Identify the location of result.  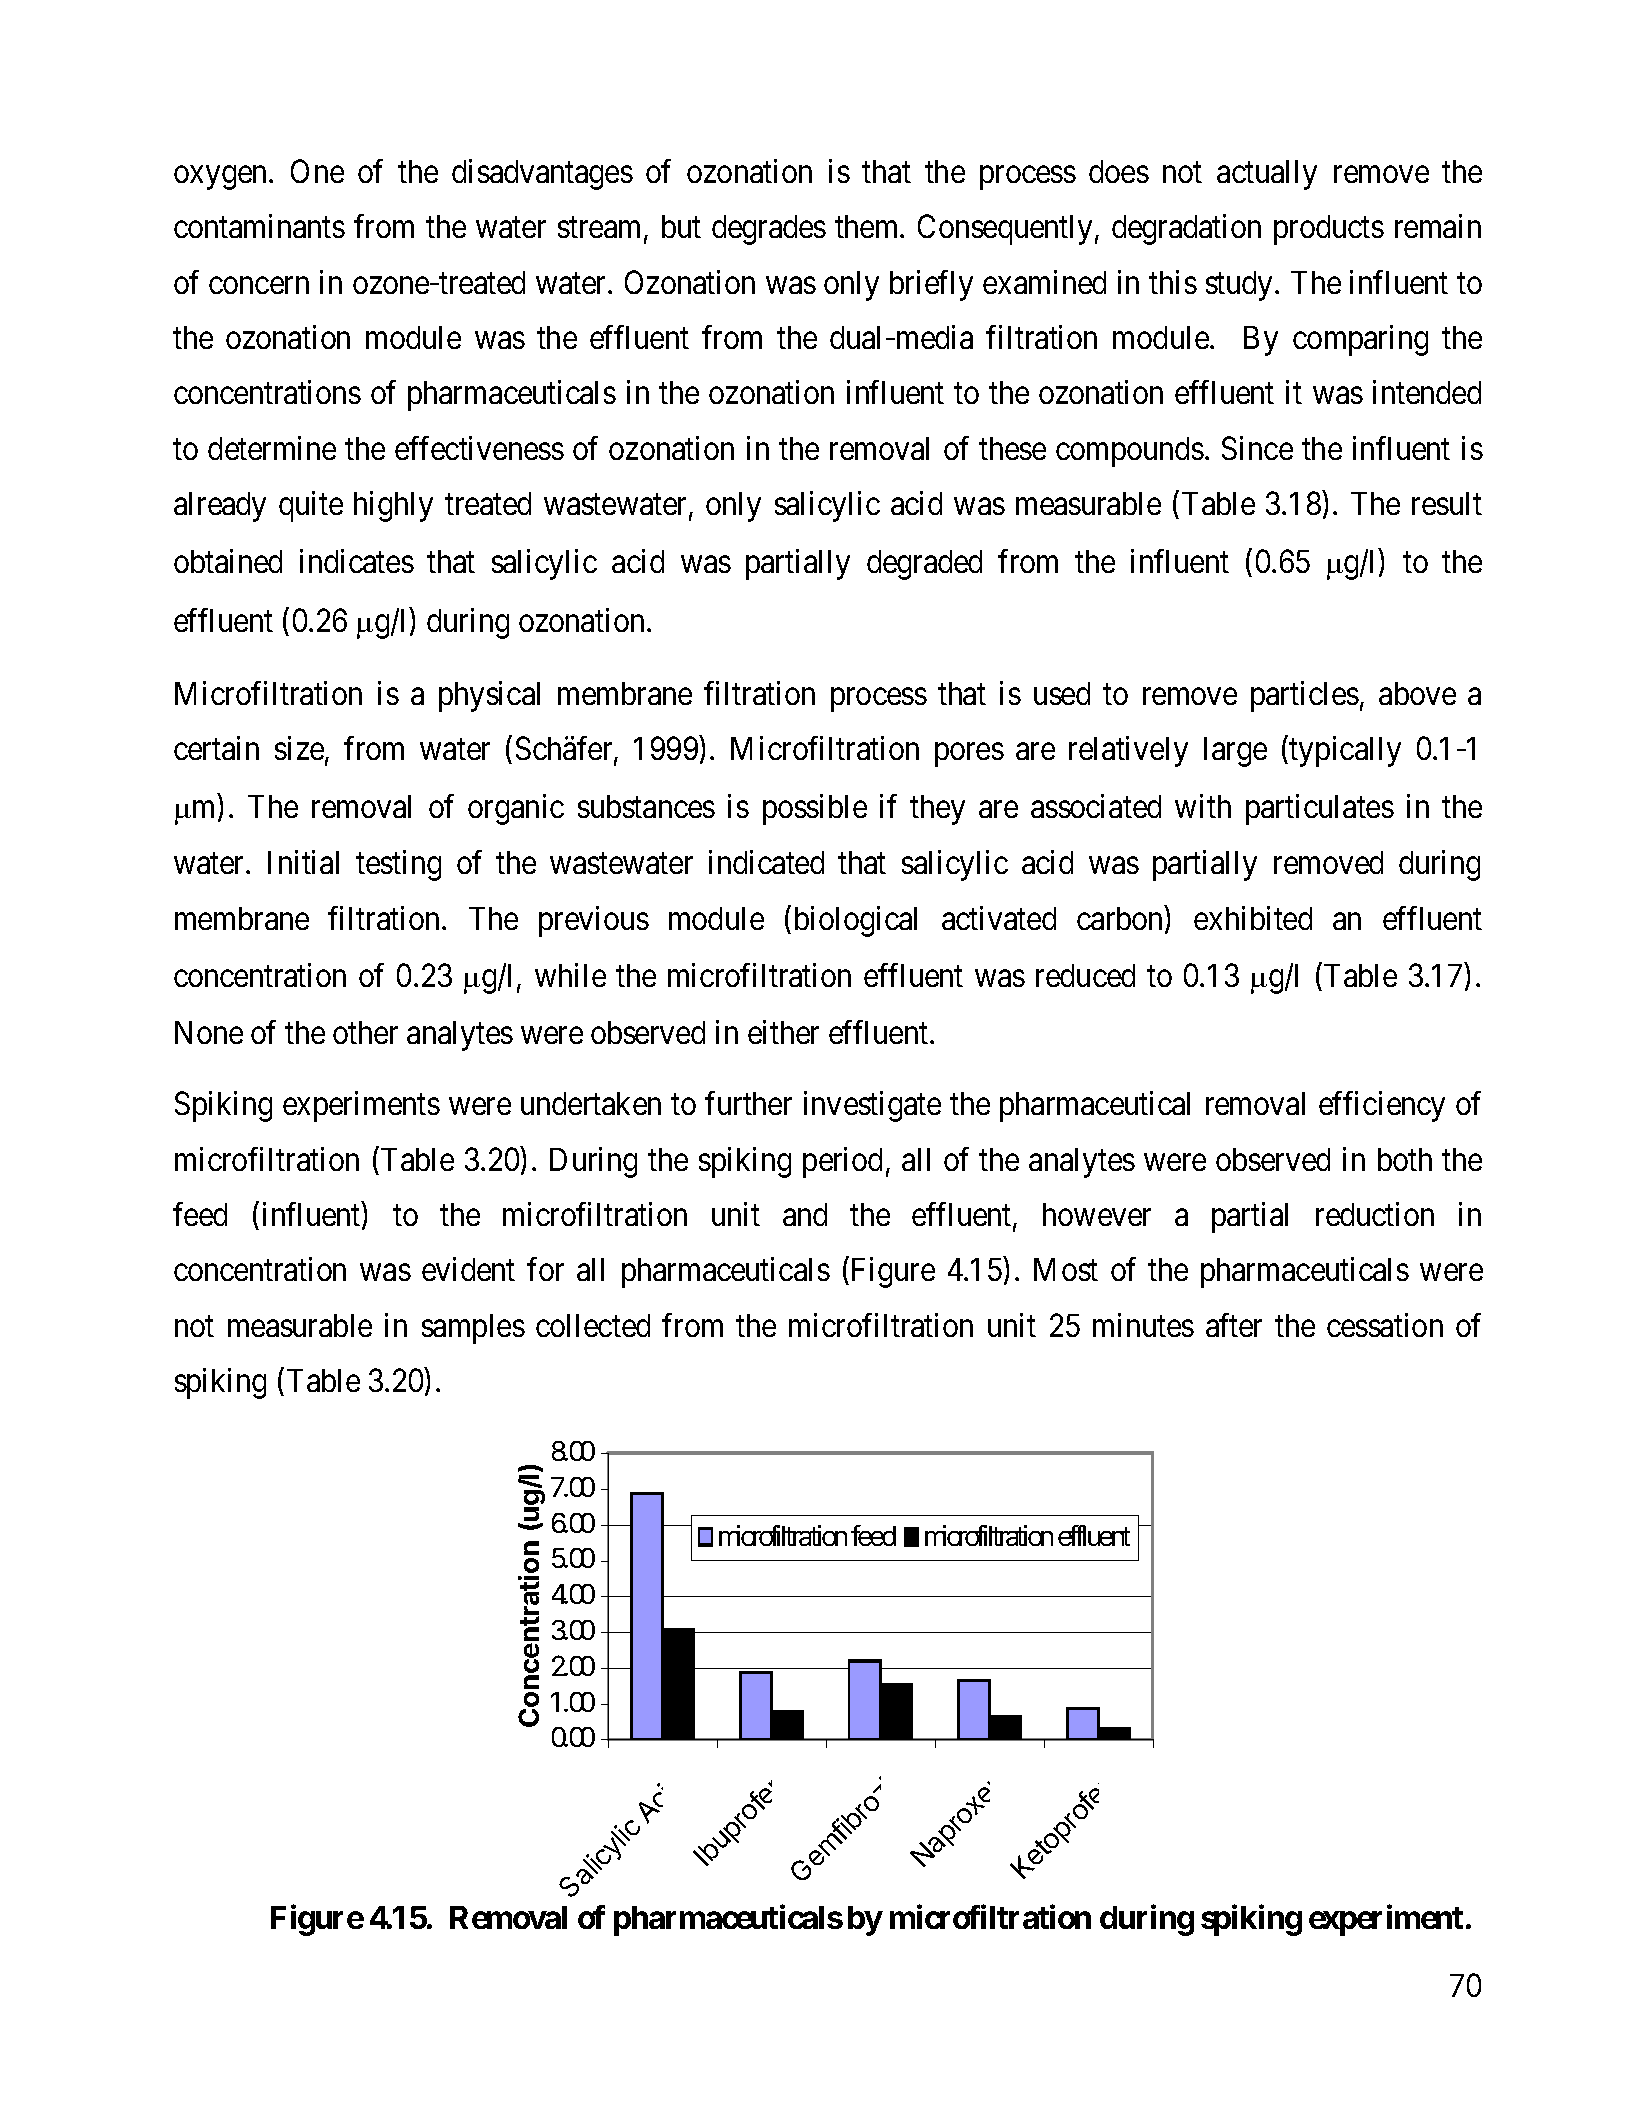
(1447, 503).
